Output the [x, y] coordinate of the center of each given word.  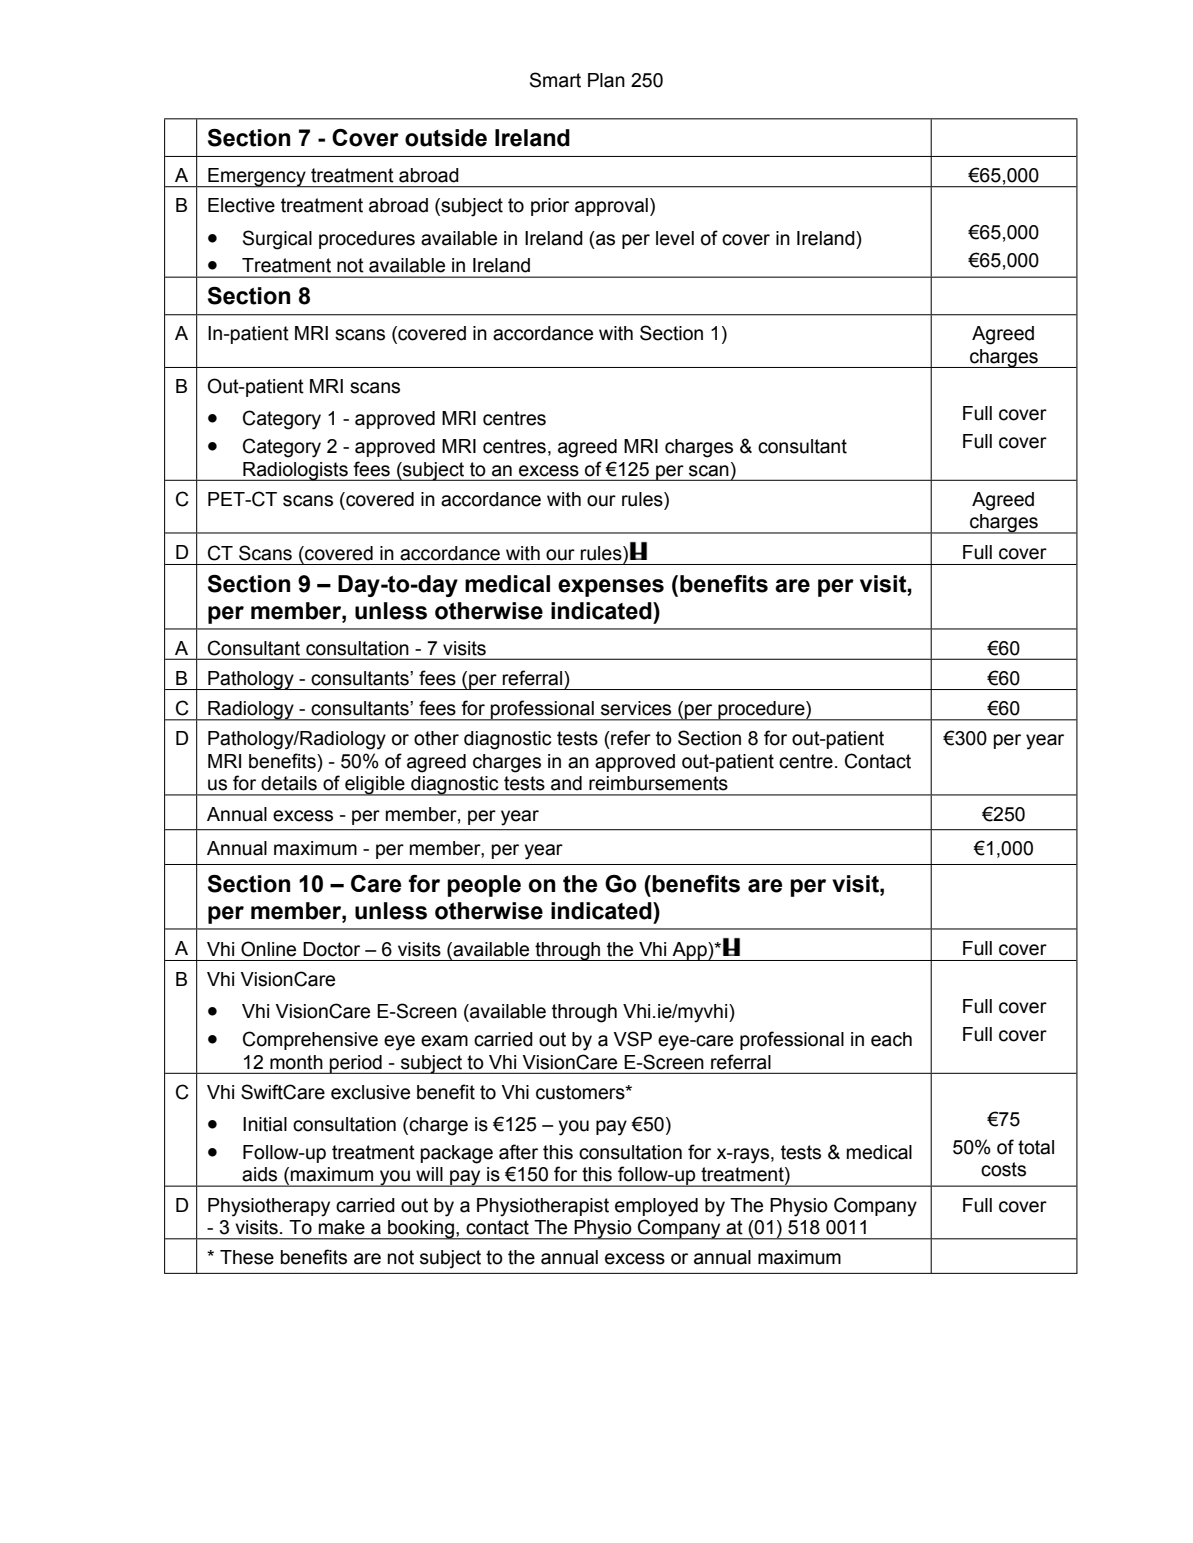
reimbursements [658, 783]
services [636, 708]
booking [421, 1230]
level [675, 238]
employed [656, 1207]
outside [446, 138]
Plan [606, 80]
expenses [611, 588]
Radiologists [295, 471]
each [891, 1039]
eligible [375, 786]
